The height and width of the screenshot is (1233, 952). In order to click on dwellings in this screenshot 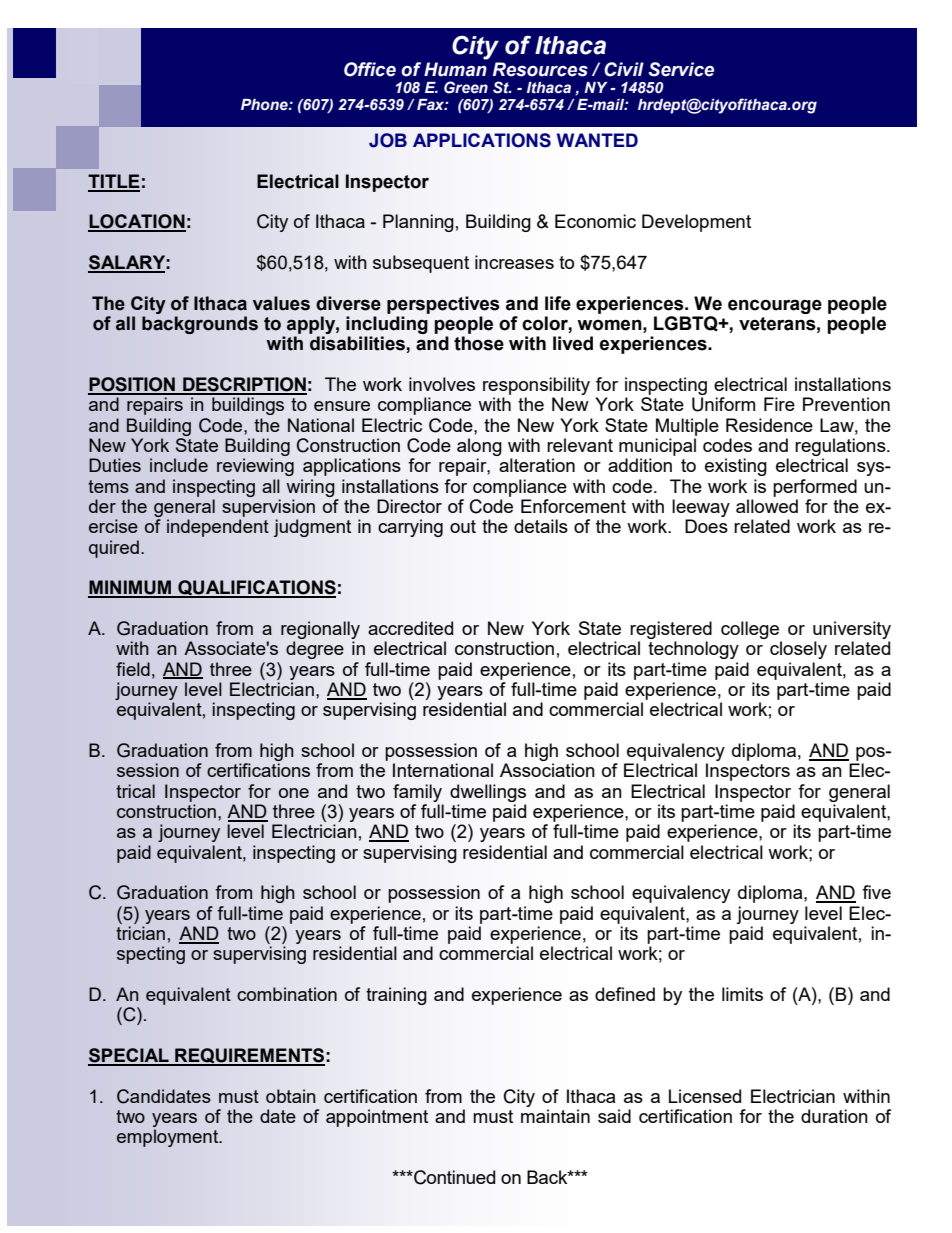, I will do `click(488, 793)`.
